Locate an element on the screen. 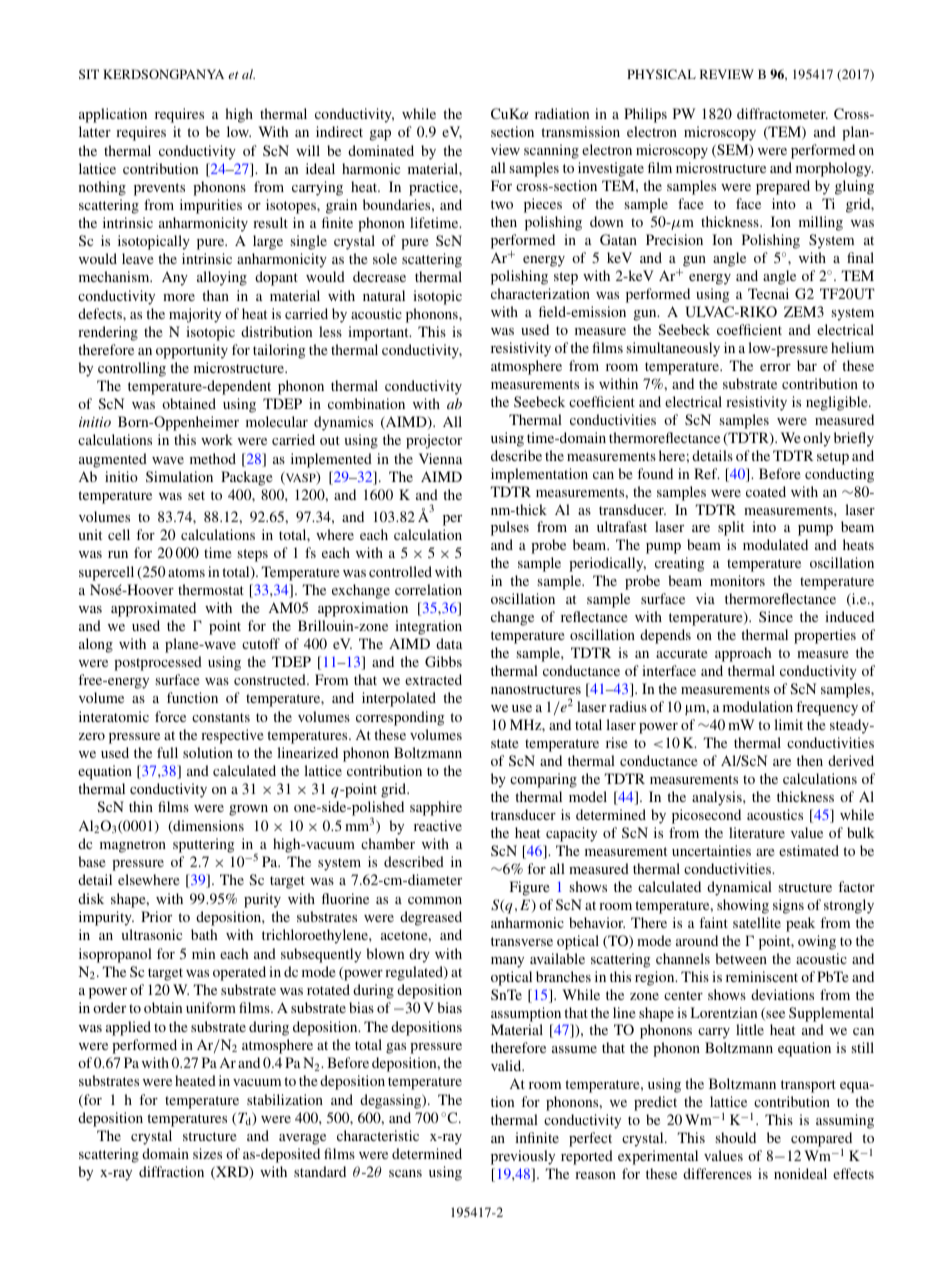 The height and width of the screenshot is (1270, 952). gap is located at coordinates (380, 135).
